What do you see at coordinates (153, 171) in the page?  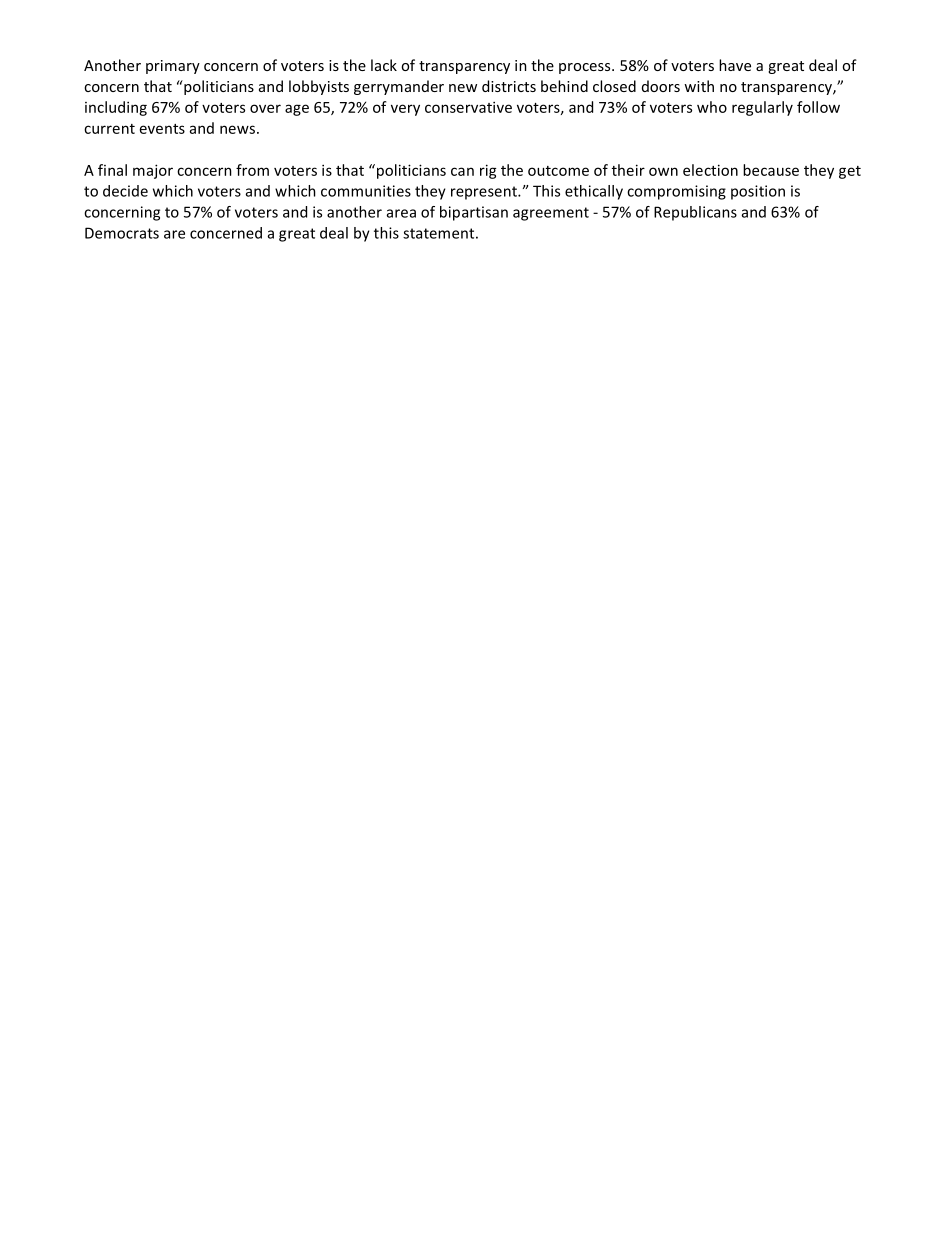 I see `major` at bounding box center [153, 171].
